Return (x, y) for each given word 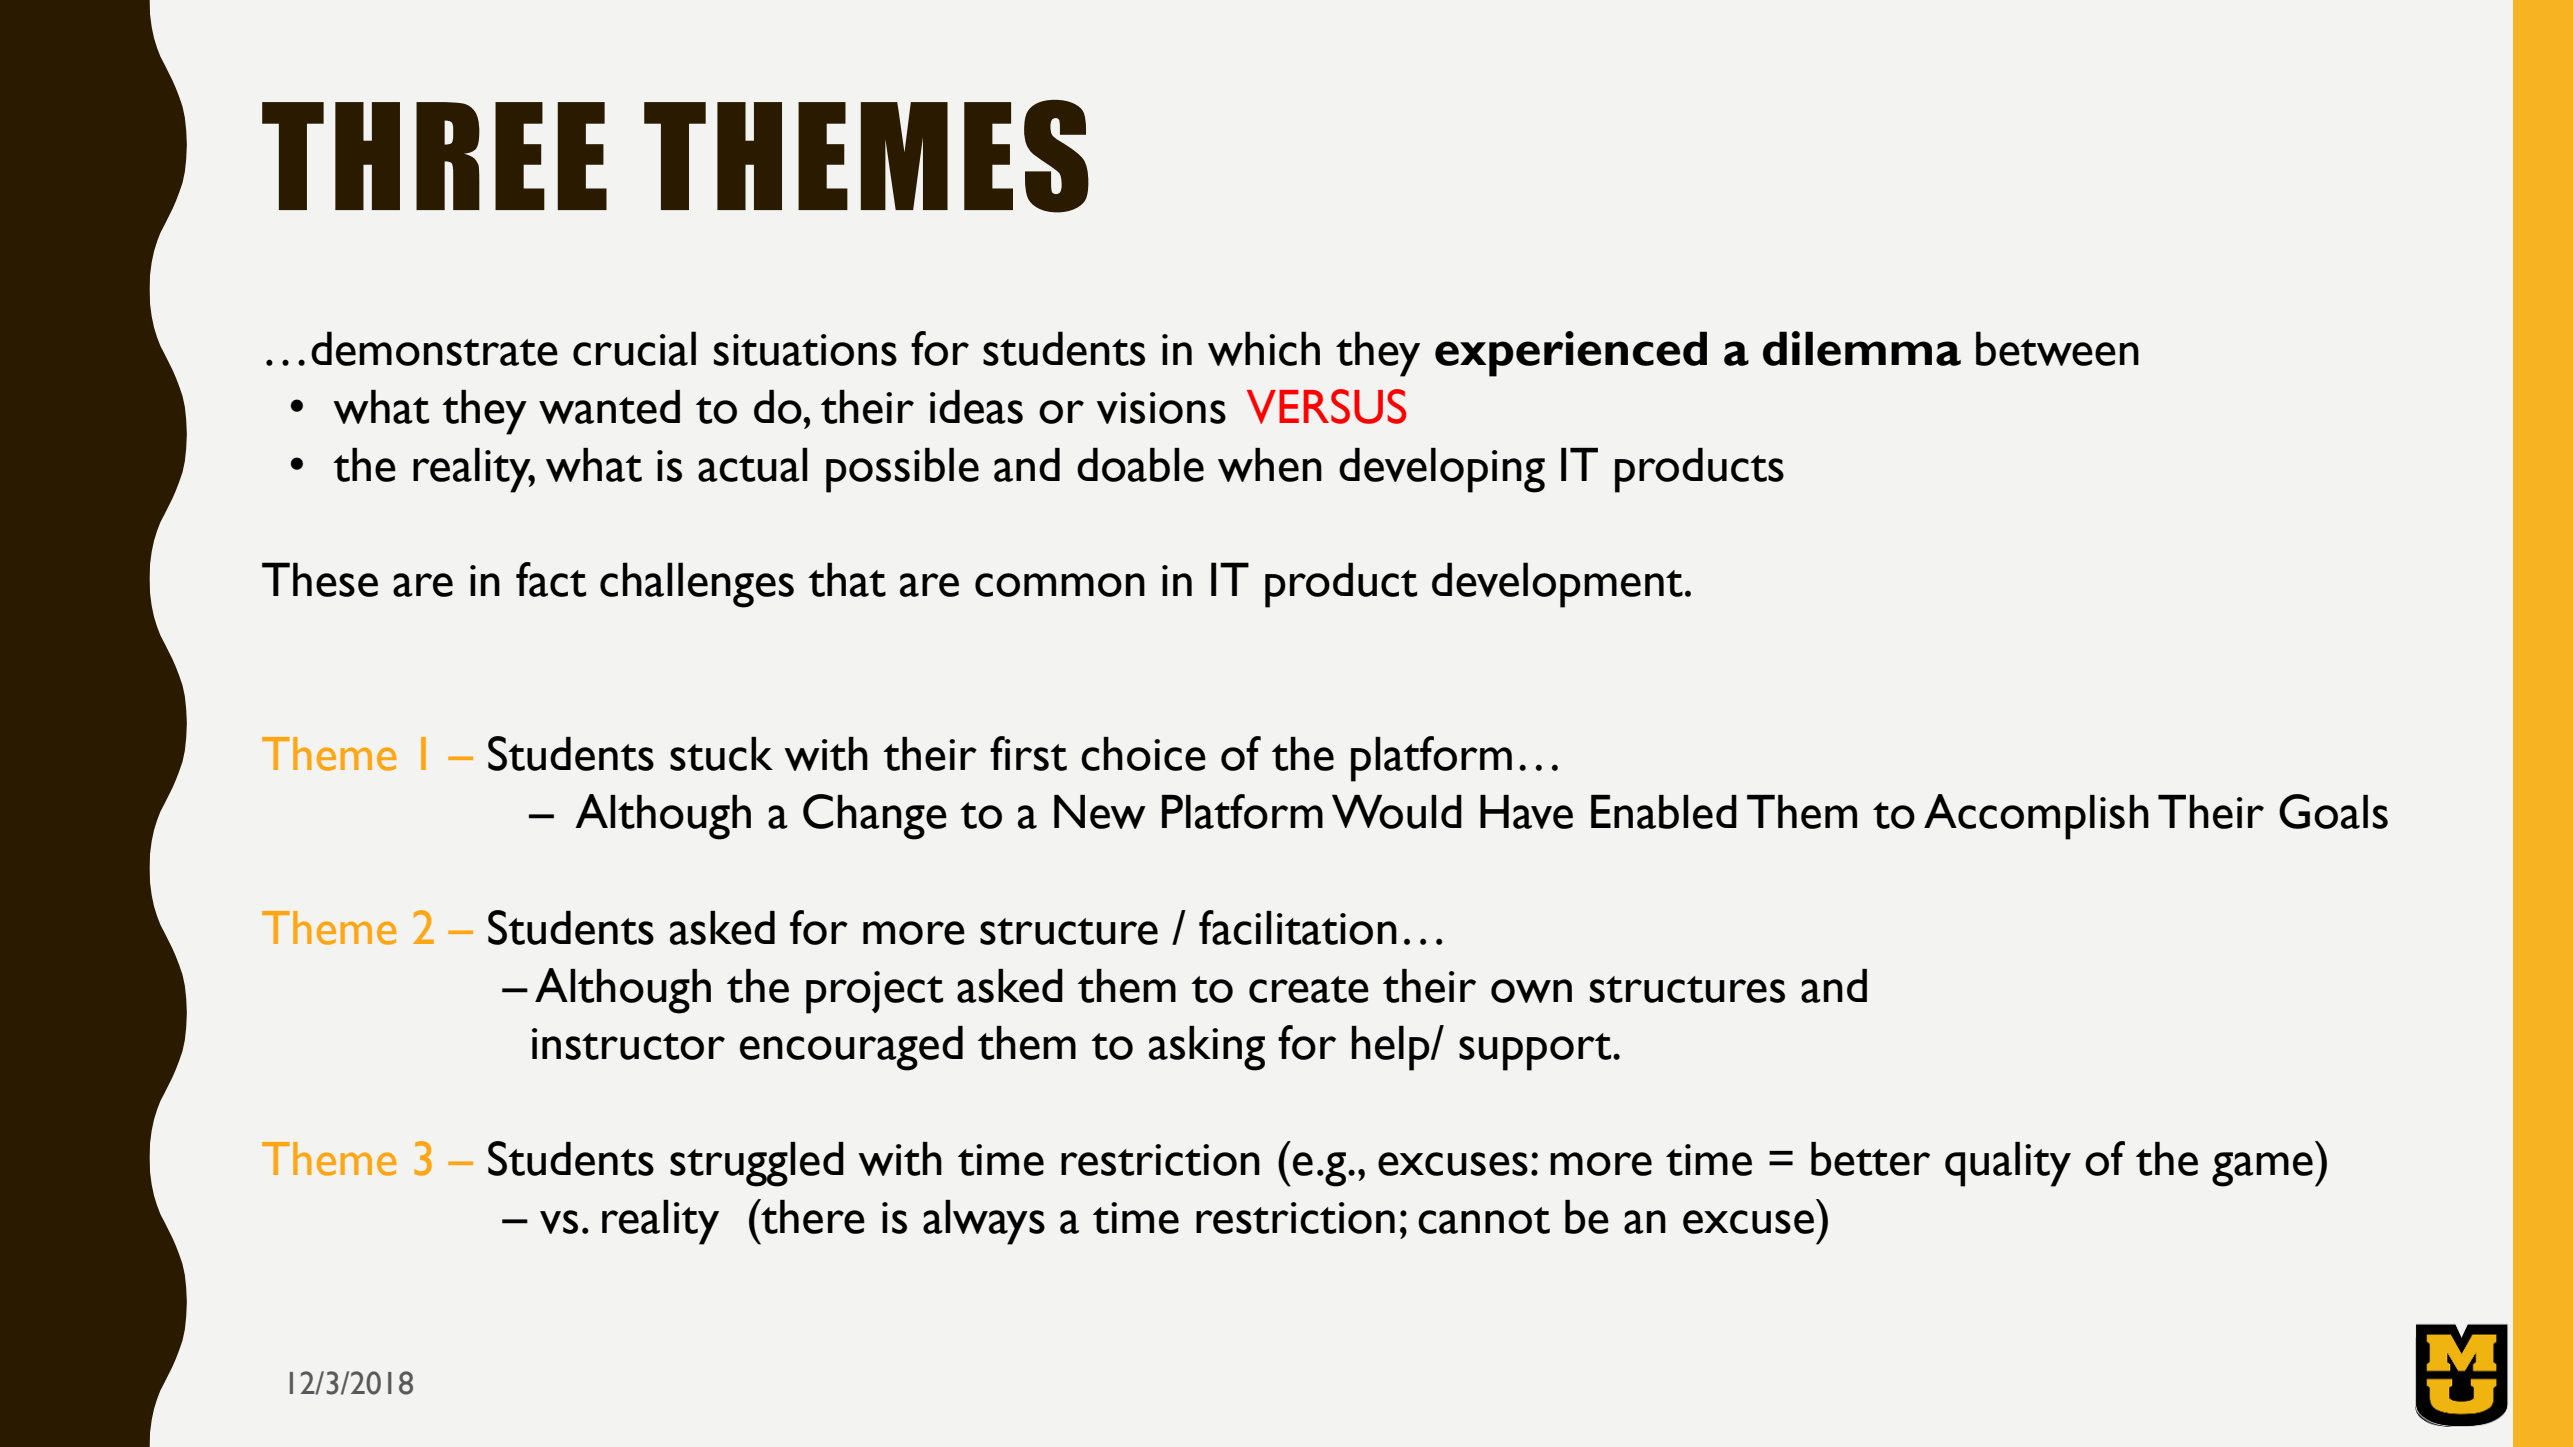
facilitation (1298, 927)
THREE (434, 156)
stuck (721, 754)
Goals (2333, 811)
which (1264, 348)
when (1270, 465)
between (2057, 348)
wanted (609, 407)
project (874, 992)
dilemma (1862, 348)
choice (1143, 754)
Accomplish (2036, 817)
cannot (1484, 1220)
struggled (757, 1164)
